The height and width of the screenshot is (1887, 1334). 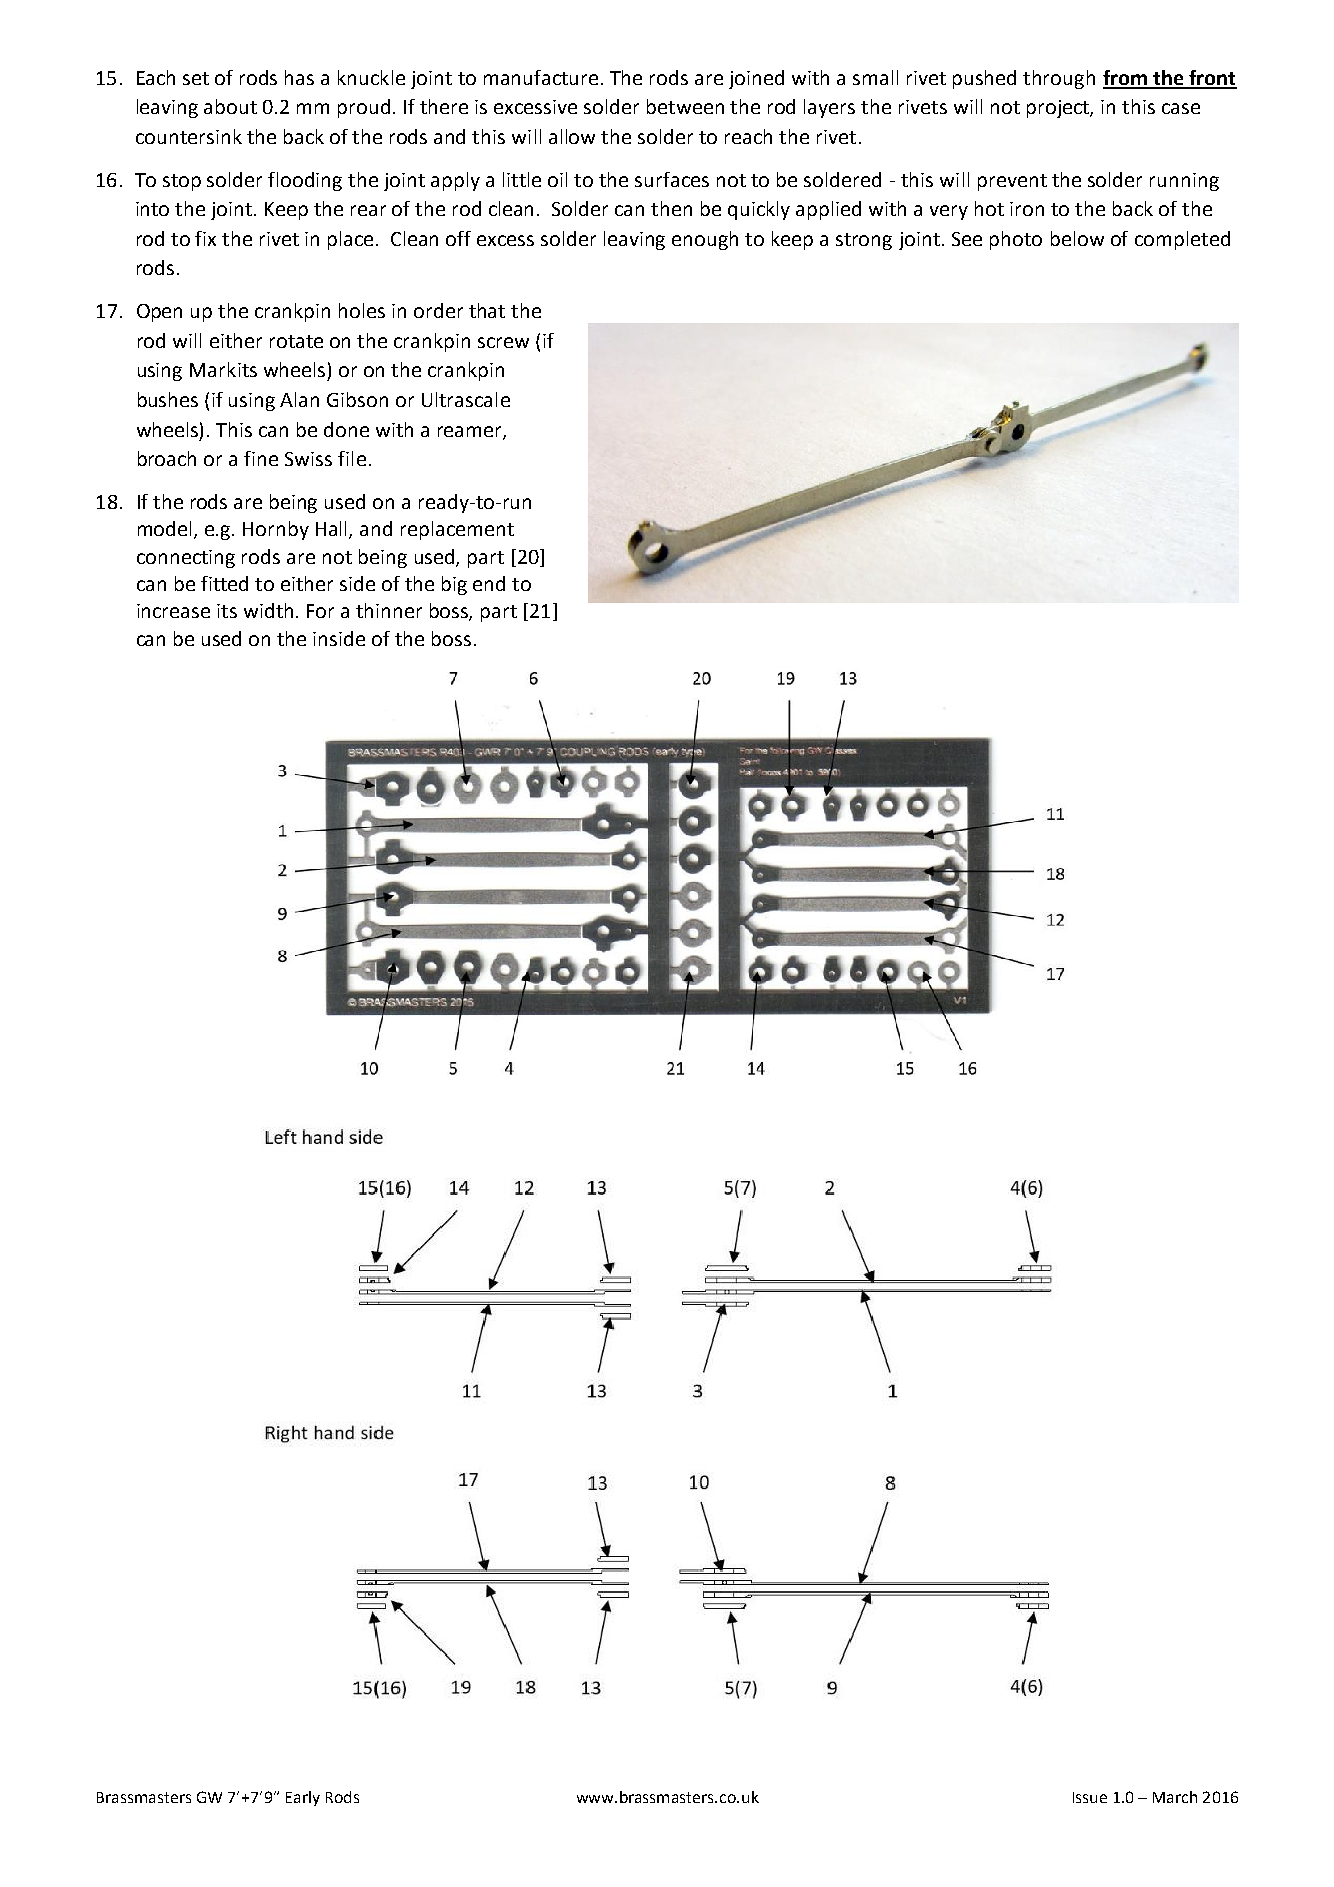 What do you see at coordinates (1077, 238) in the screenshot?
I see `below` at bounding box center [1077, 238].
